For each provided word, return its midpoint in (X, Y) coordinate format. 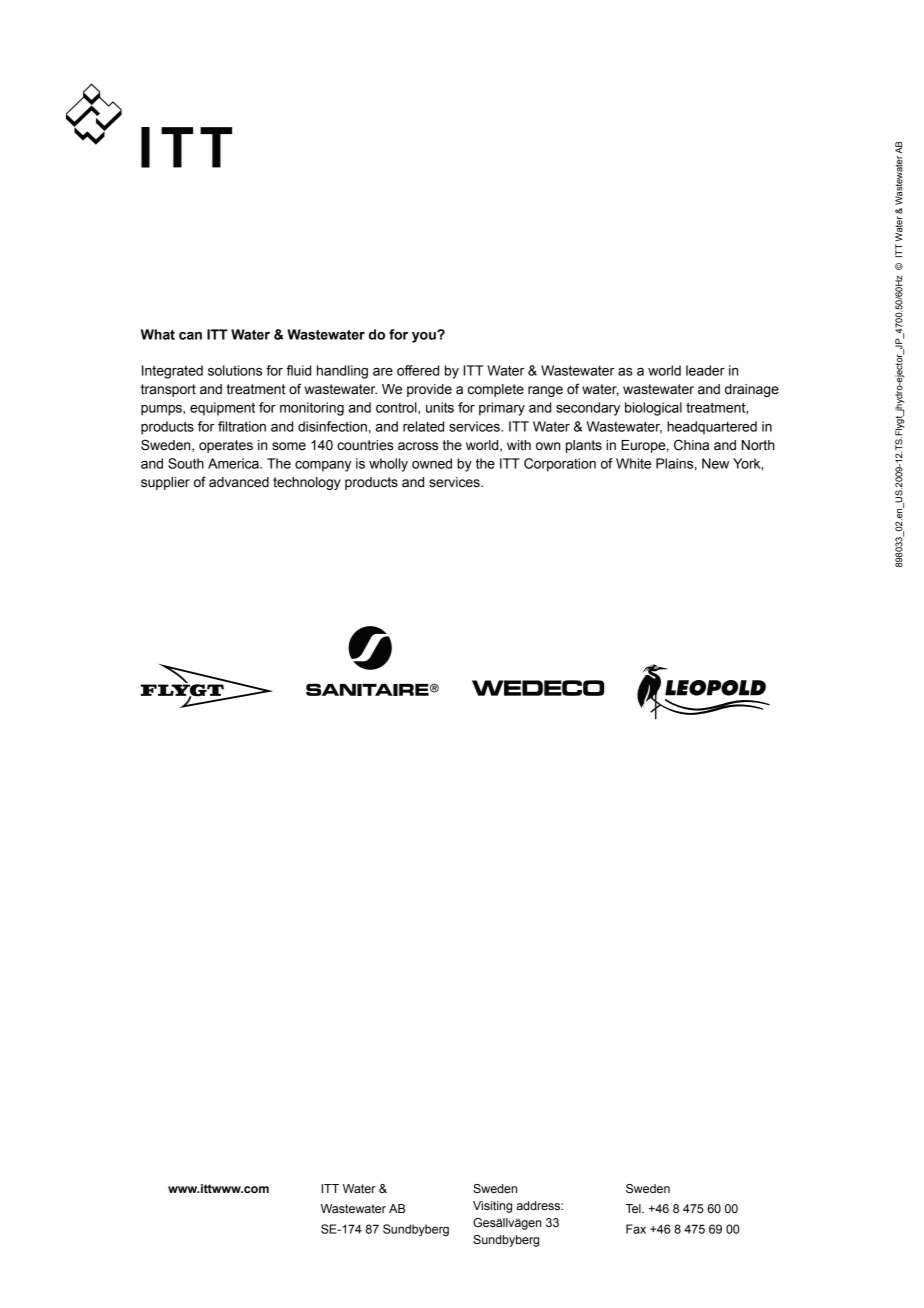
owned (432, 463)
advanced (239, 482)
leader (705, 370)
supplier (165, 483)
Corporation (560, 465)
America (234, 463)
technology (307, 483)
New (715, 463)
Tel (634, 1208)
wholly (388, 465)
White (633, 463)
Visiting (492, 1207)
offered (418, 370)
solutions (235, 370)
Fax (636, 1229)
